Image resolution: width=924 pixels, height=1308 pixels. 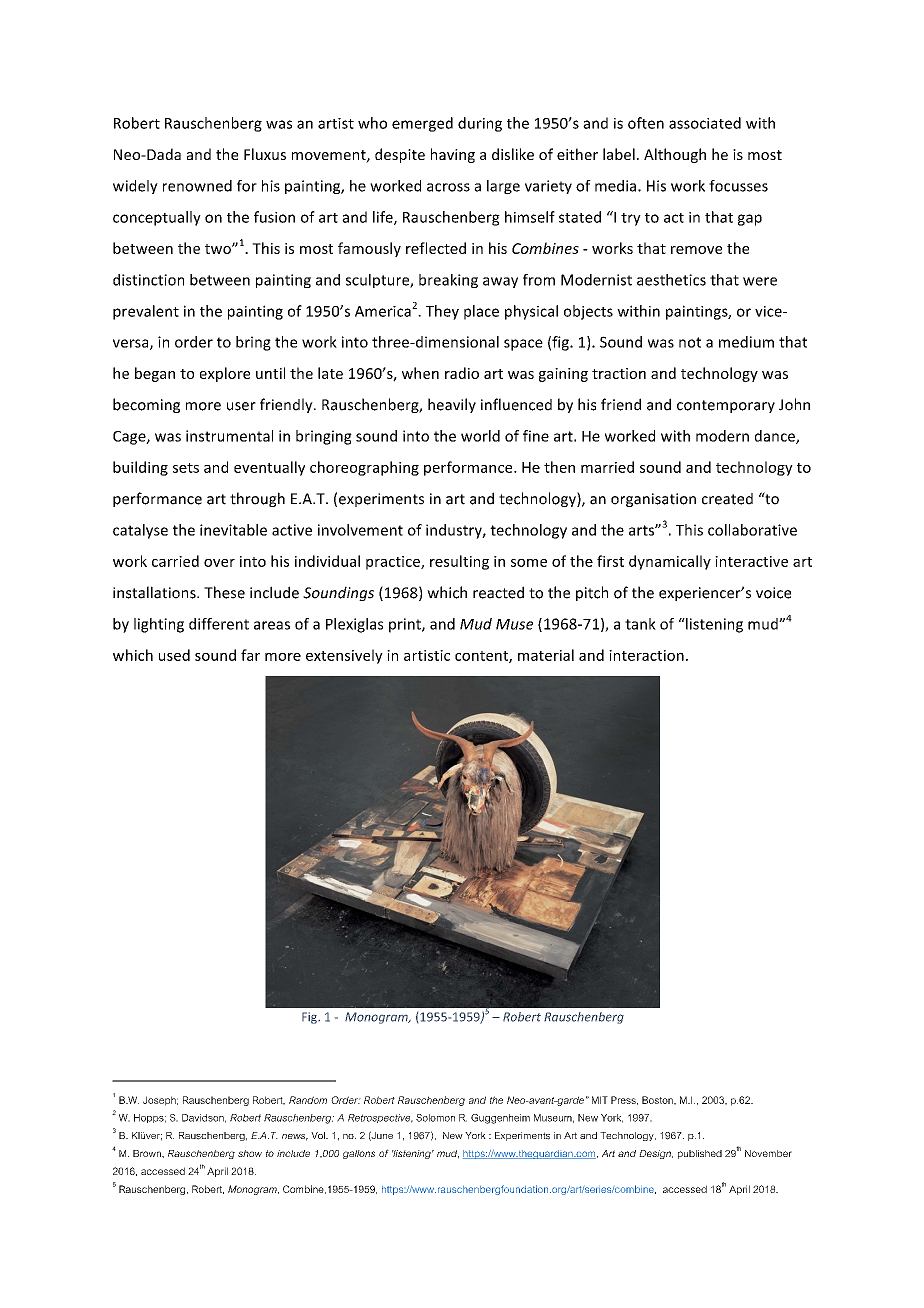 What do you see at coordinates (459, 562) in the screenshot?
I see `resulting` at bounding box center [459, 562].
